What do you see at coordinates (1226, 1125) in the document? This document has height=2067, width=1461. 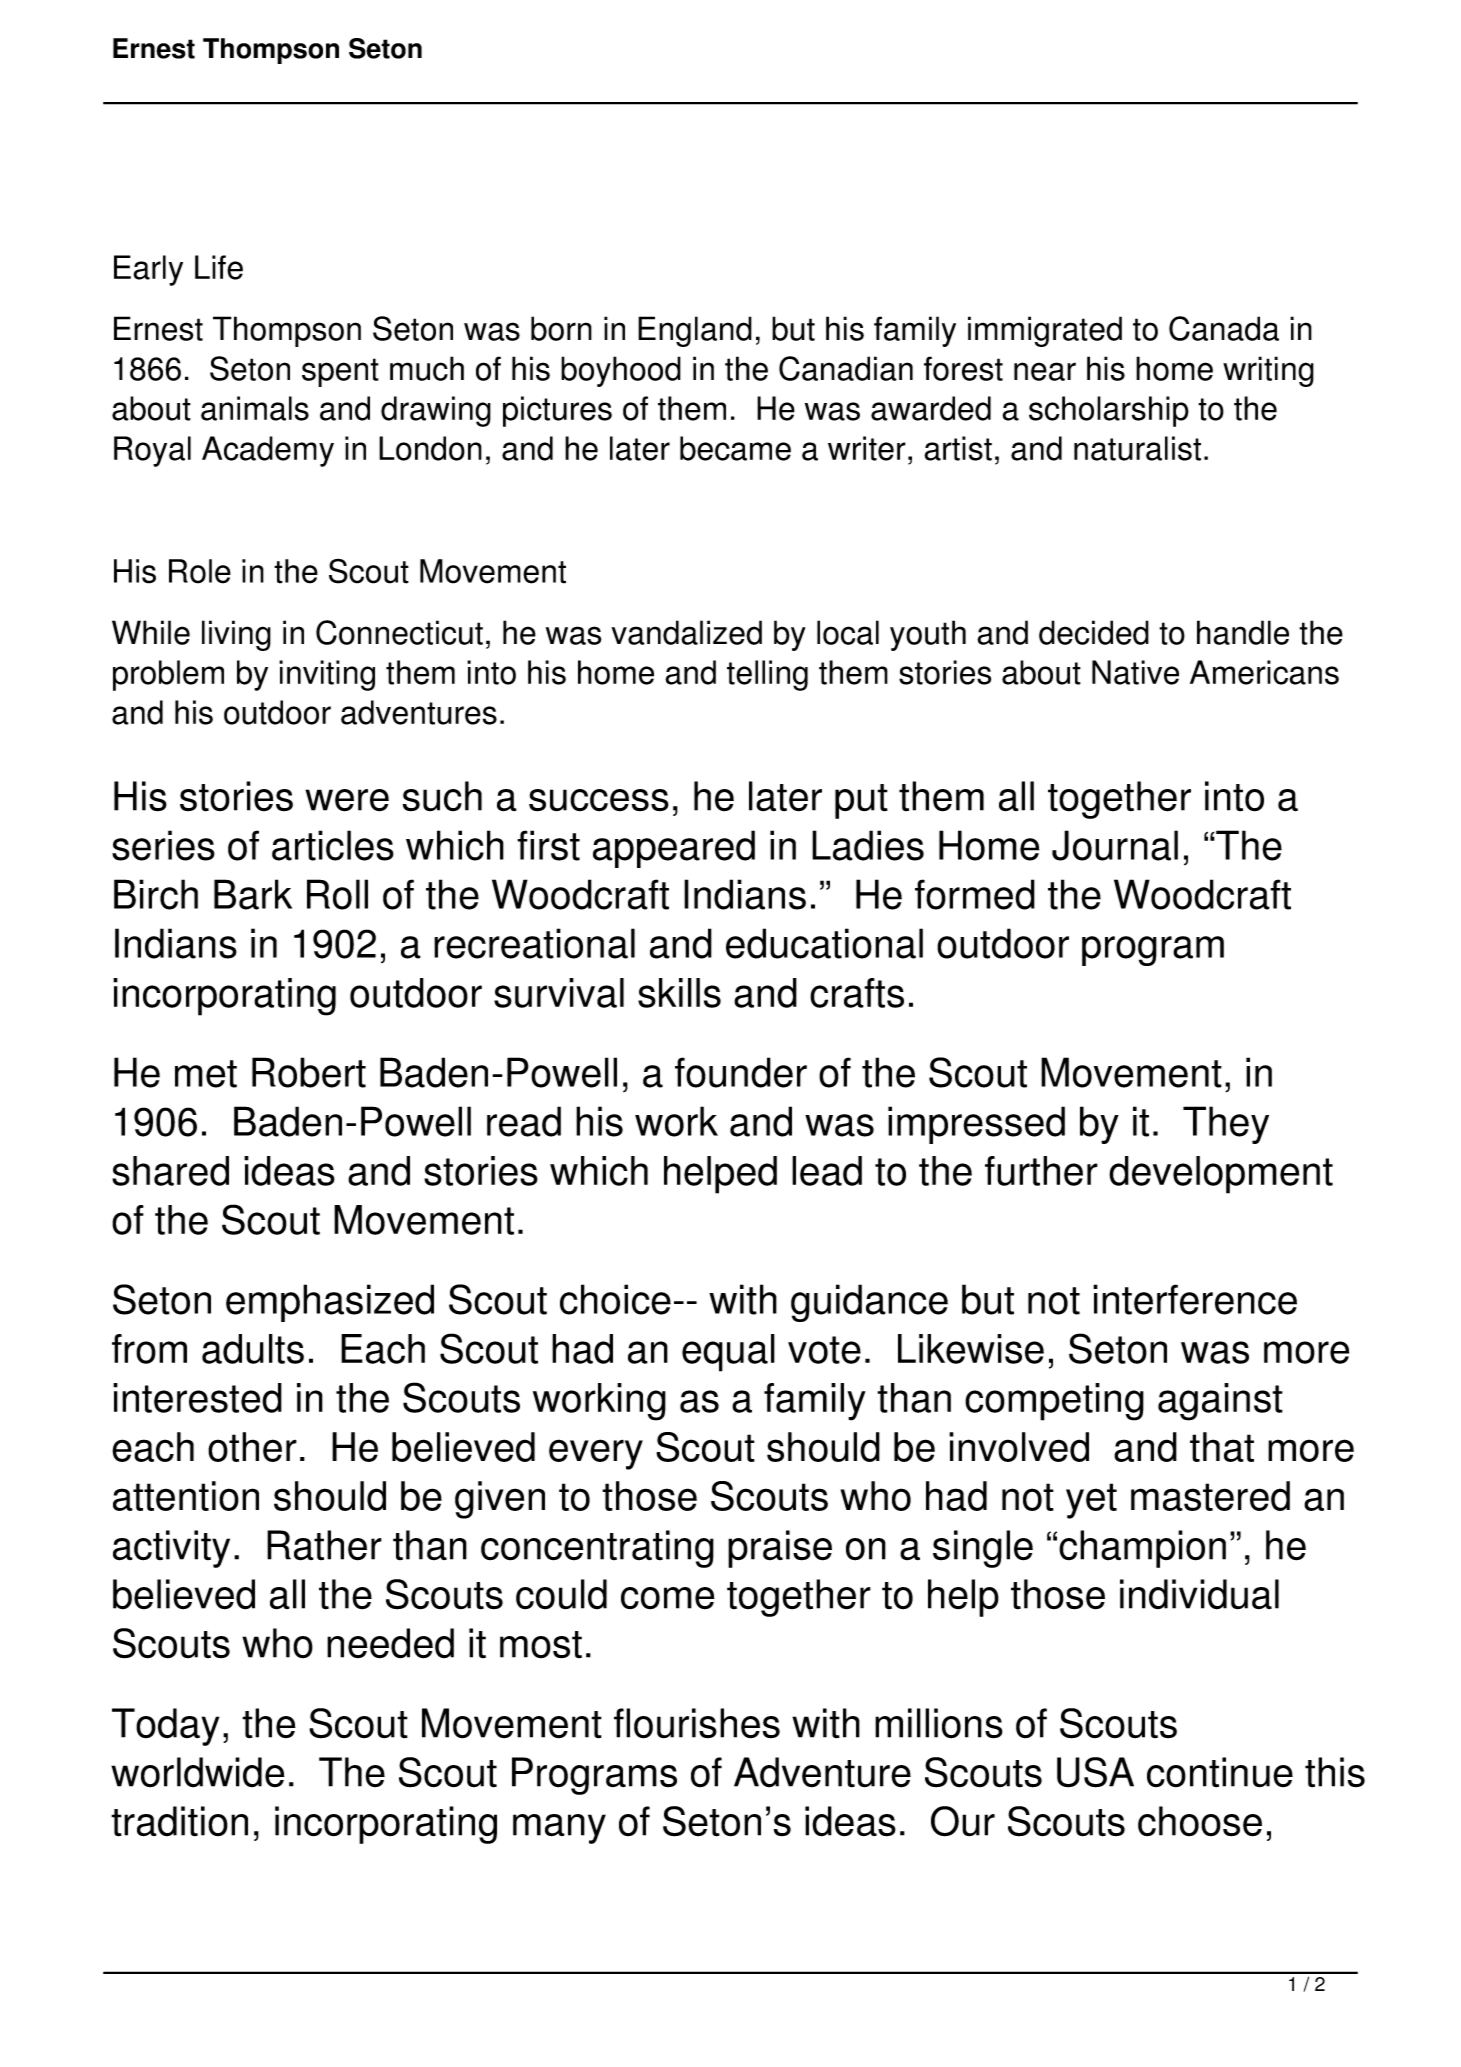 I see `They` at bounding box center [1226, 1125].
